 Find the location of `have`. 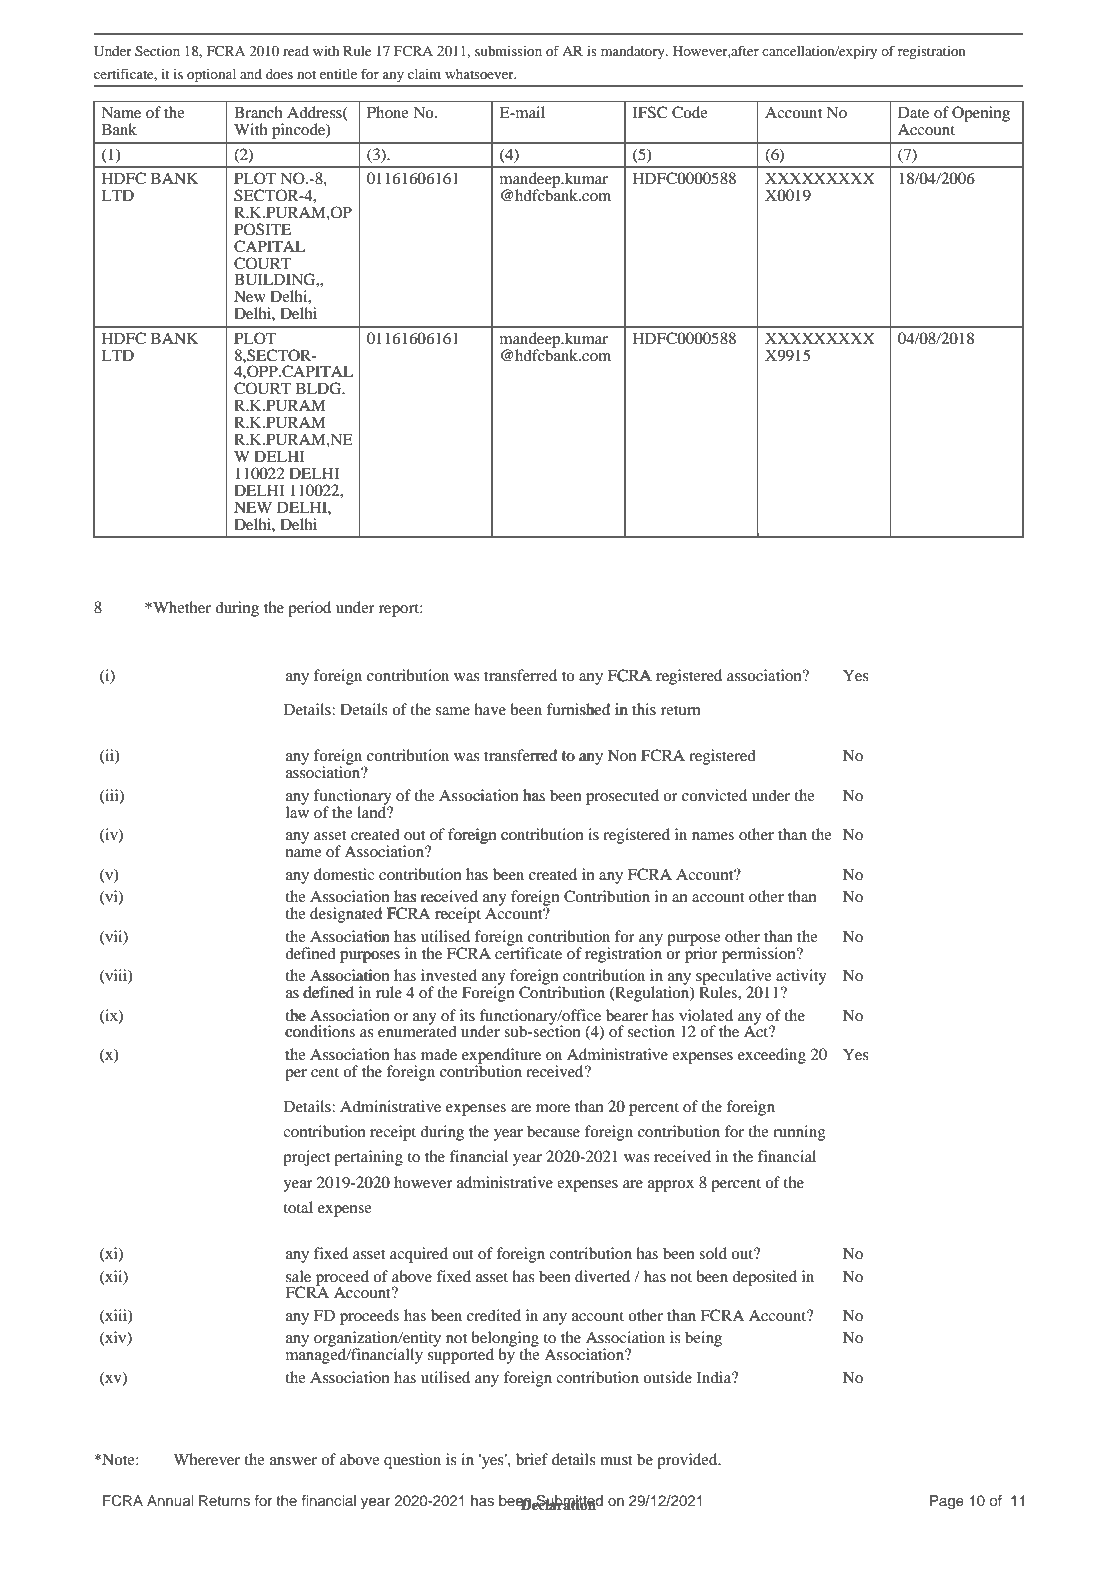

have is located at coordinates (490, 709).
